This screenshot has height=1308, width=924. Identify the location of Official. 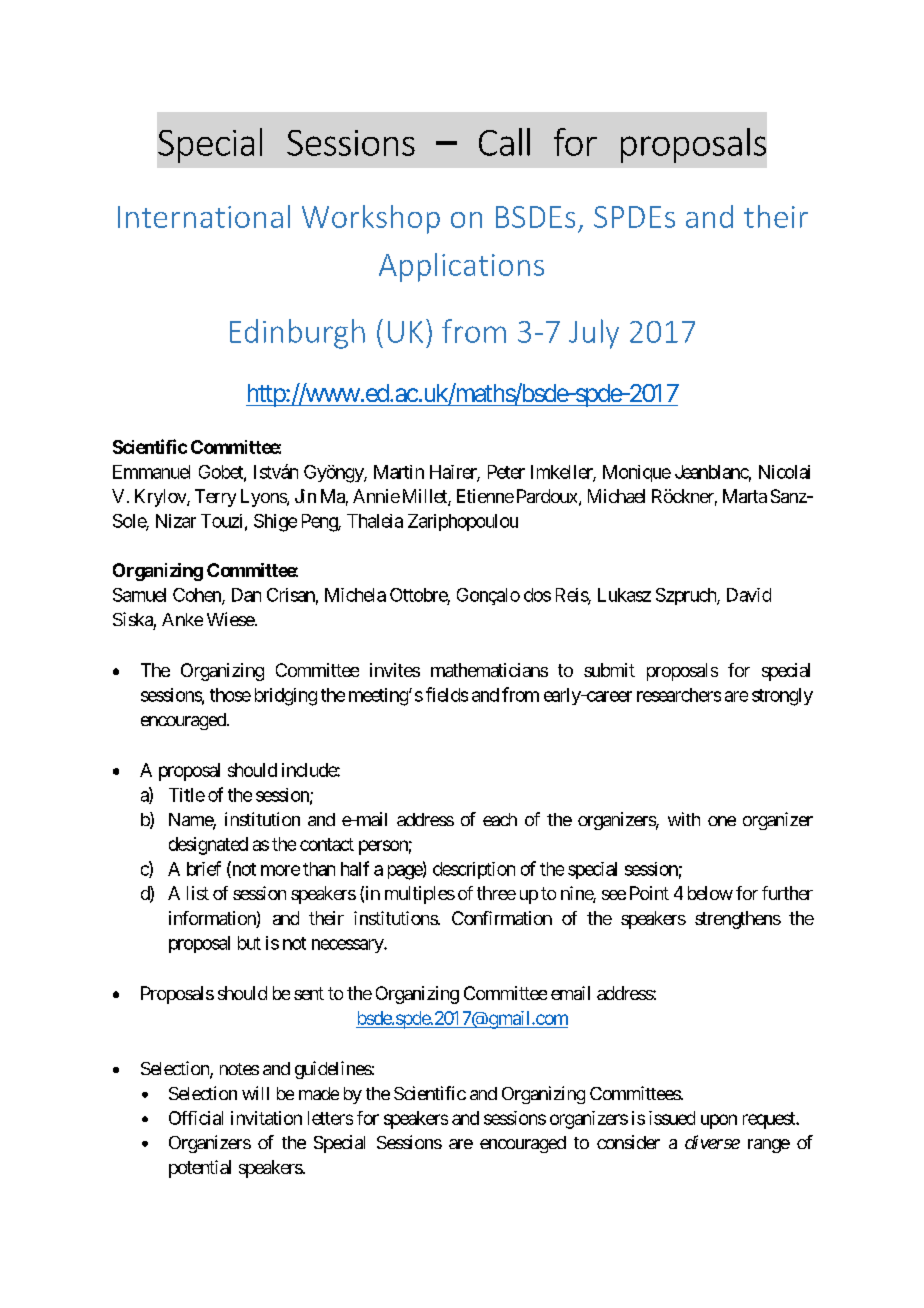
(196, 1118).
